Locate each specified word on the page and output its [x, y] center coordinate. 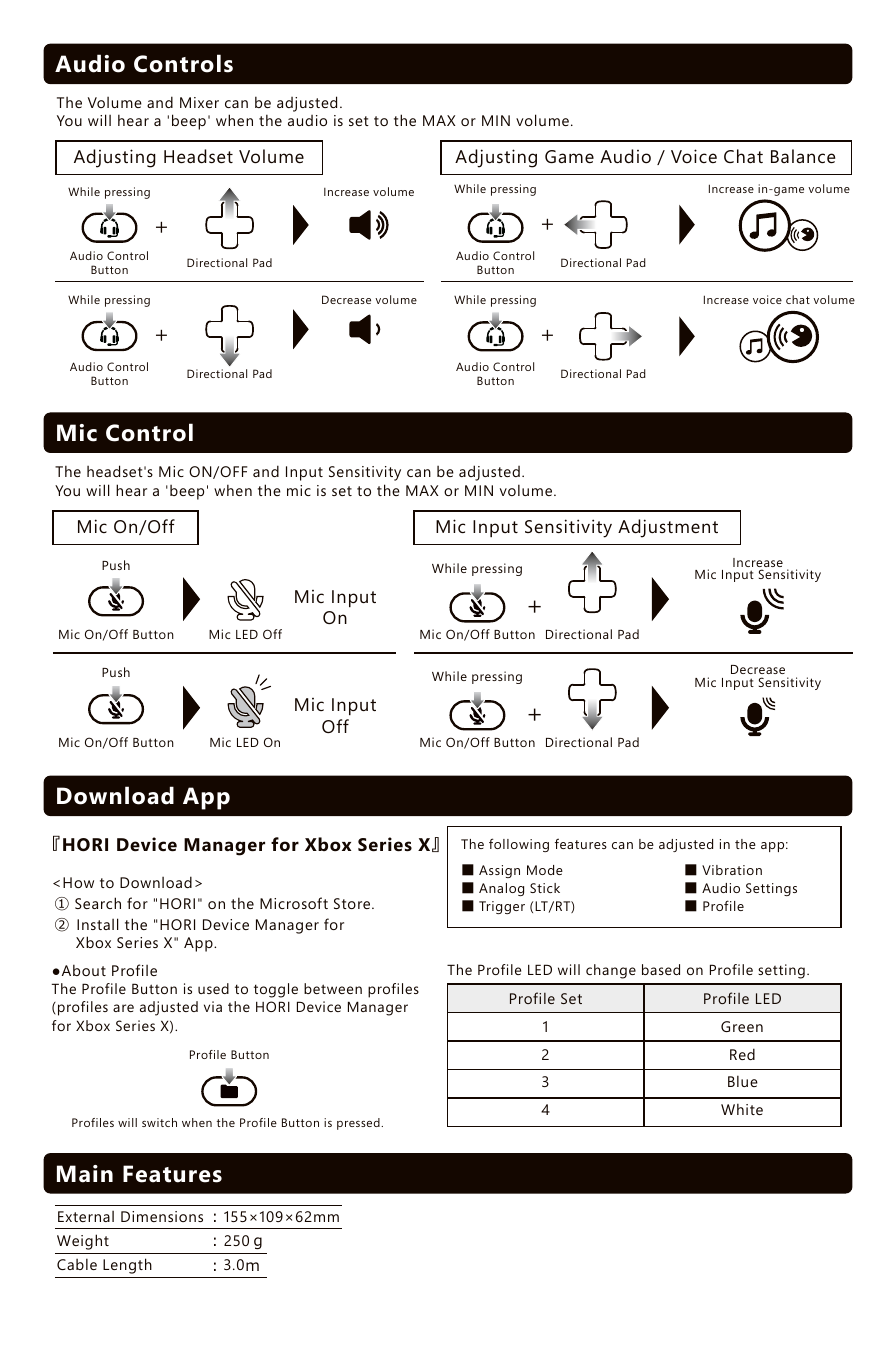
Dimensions [162, 1216]
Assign [499, 871]
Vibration [732, 870]
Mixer [199, 102]
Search [98, 903]
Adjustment [668, 528]
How [78, 882]
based [661, 969]
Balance [803, 156]
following [519, 845]
